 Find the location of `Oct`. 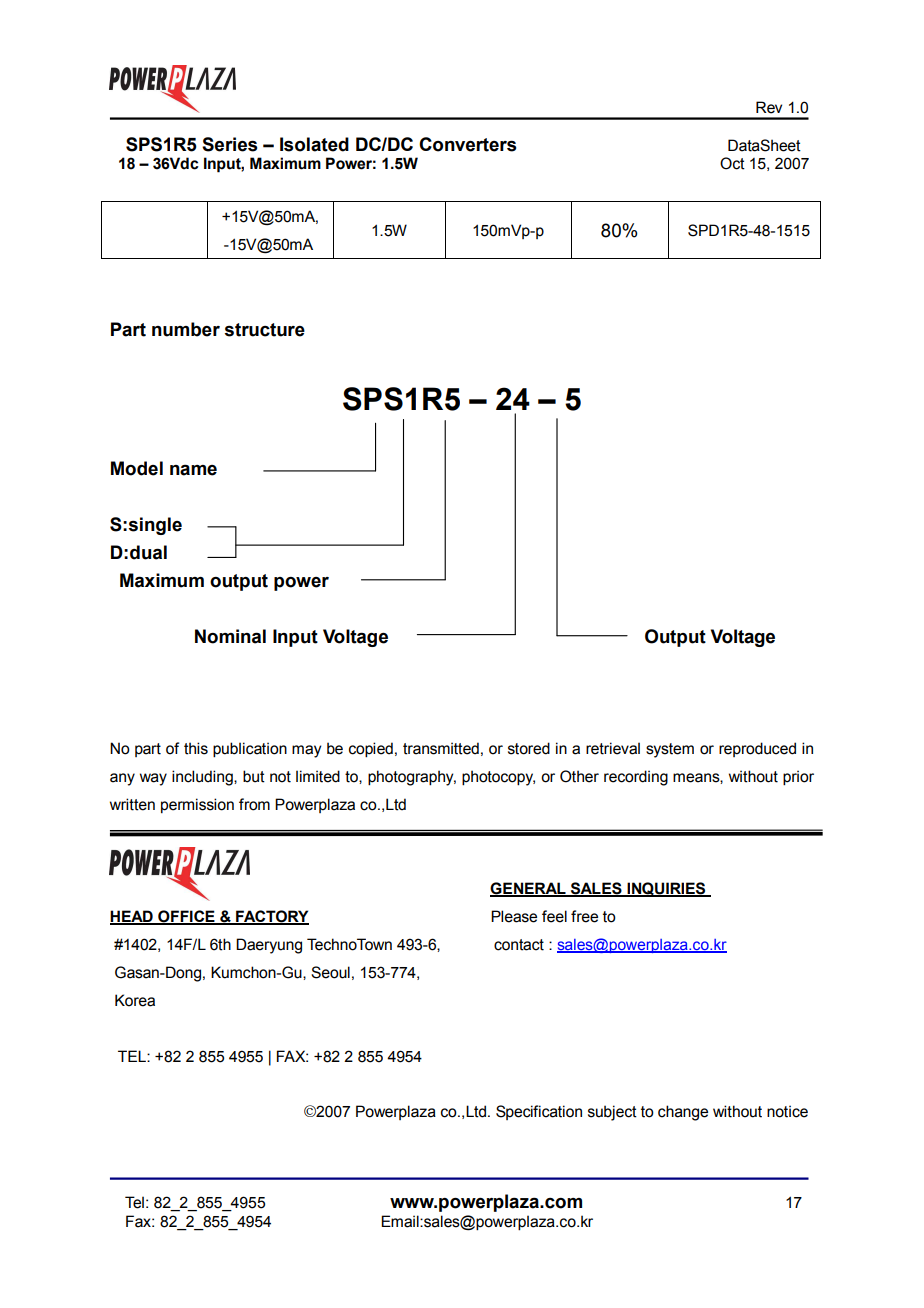

Oct is located at coordinates (732, 163).
